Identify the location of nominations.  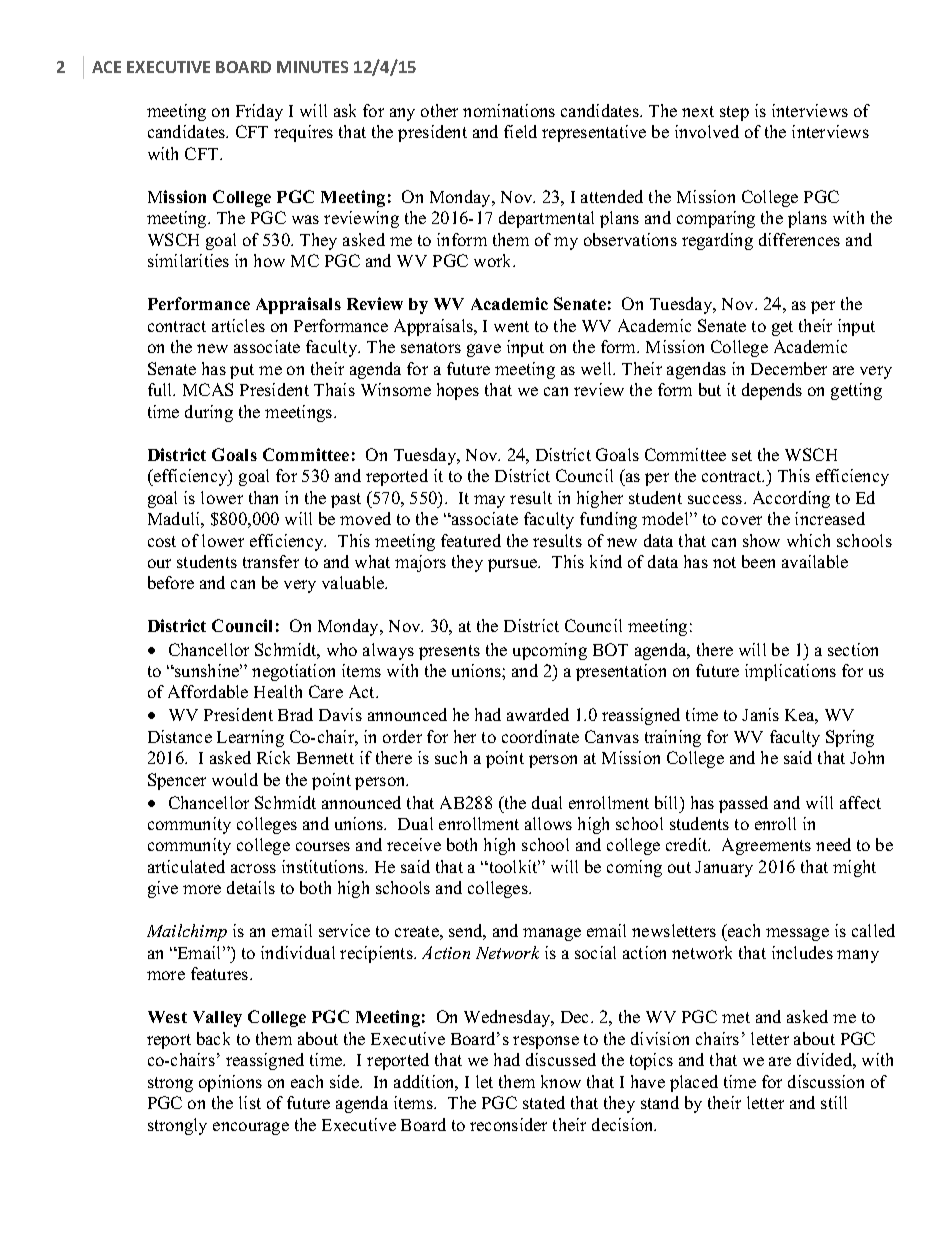
(509, 110).
